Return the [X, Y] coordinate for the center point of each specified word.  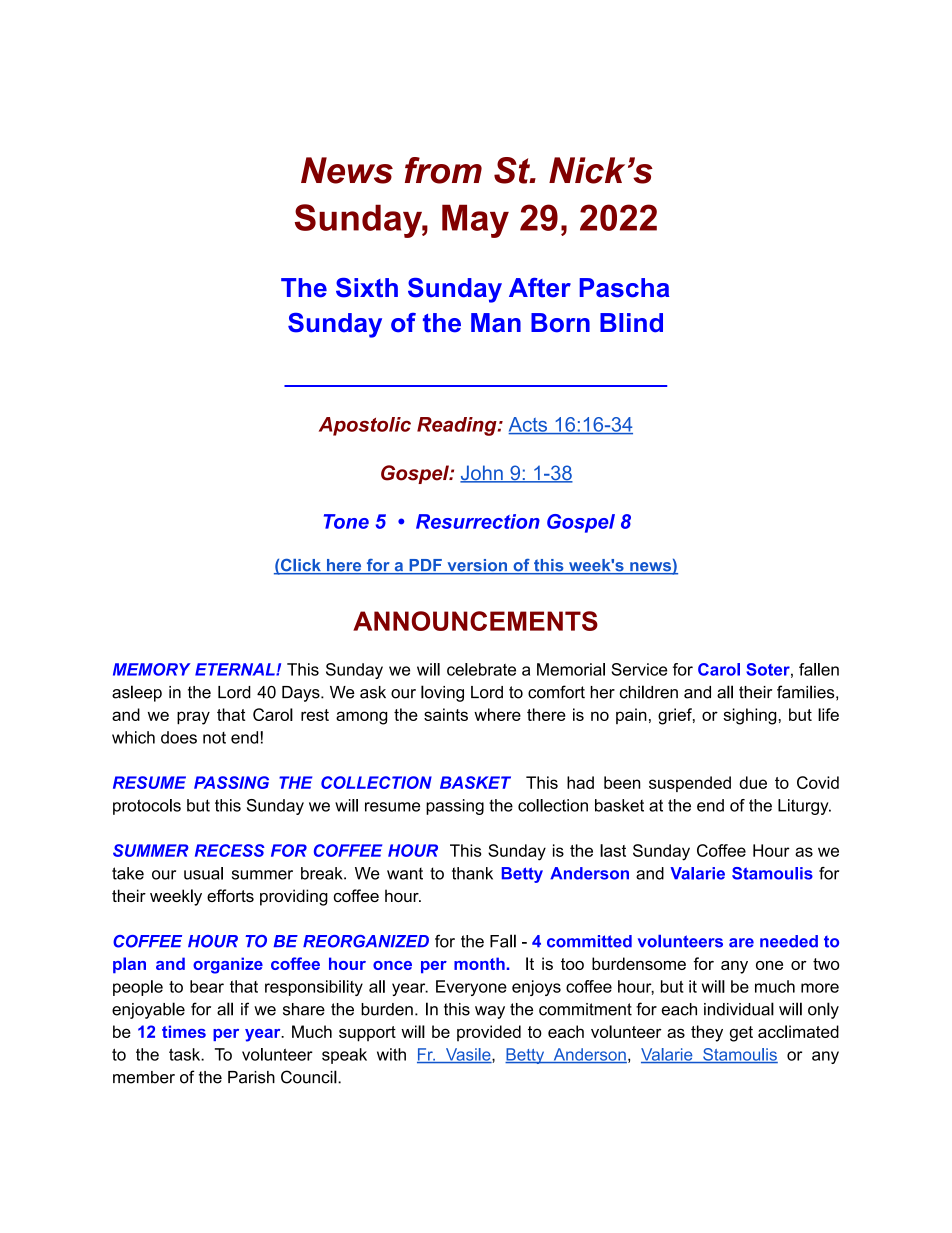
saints [446, 714]
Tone [346, 521]
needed [789, 941]
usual [203, 873]
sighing [749, 716]
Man [496, 323]
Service [639, 669]
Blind [631, 323]
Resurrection [478, 521]
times [184, 1031]
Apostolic [365, 426]
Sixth [367, 288]
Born [560, 323]
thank [472, 873]
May [475, 221]
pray [193, 718]
